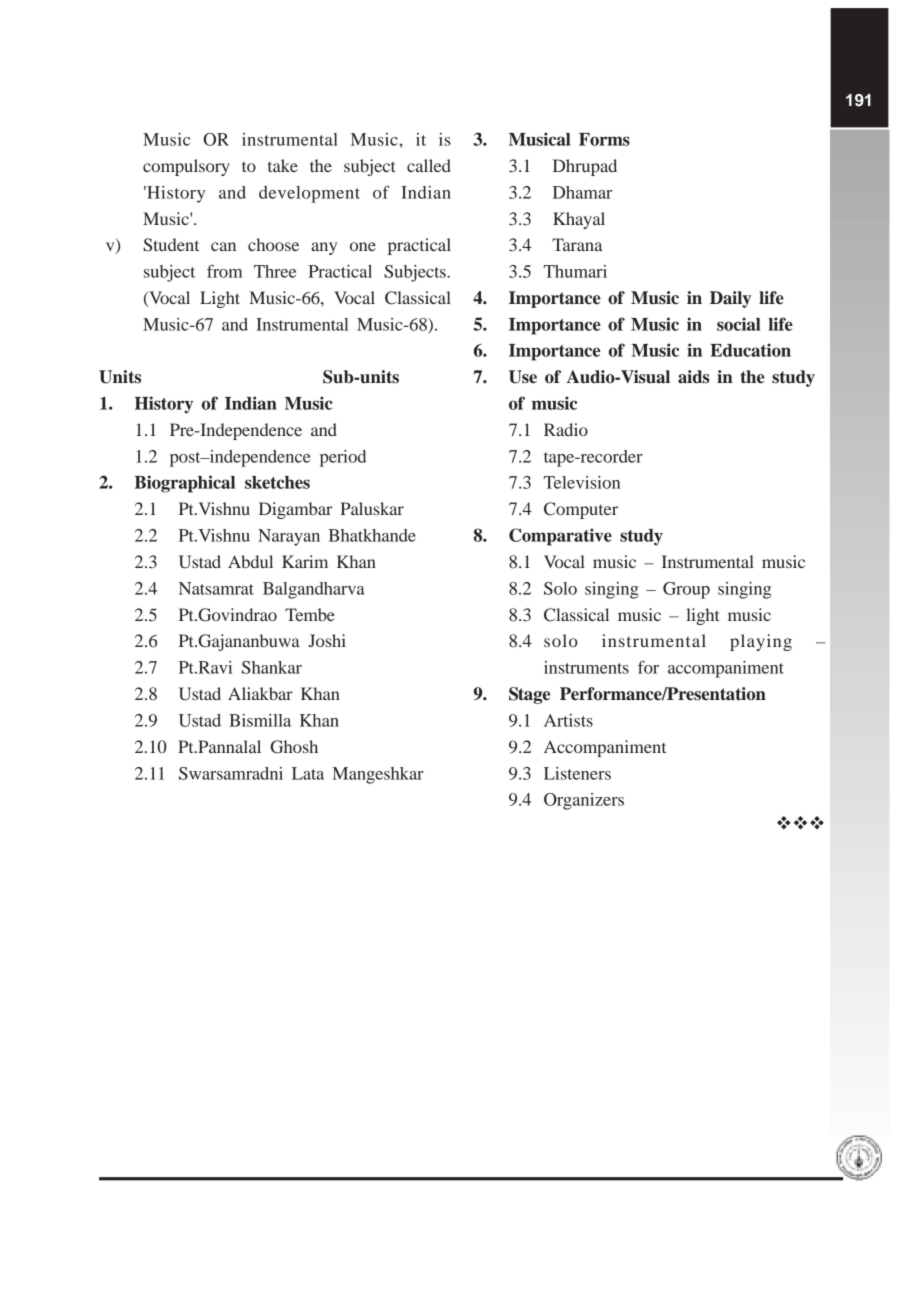 This page has width=924, height=1308. Describe the element at coordinates (604, 139) in the page. I see `Forms` at that location.
